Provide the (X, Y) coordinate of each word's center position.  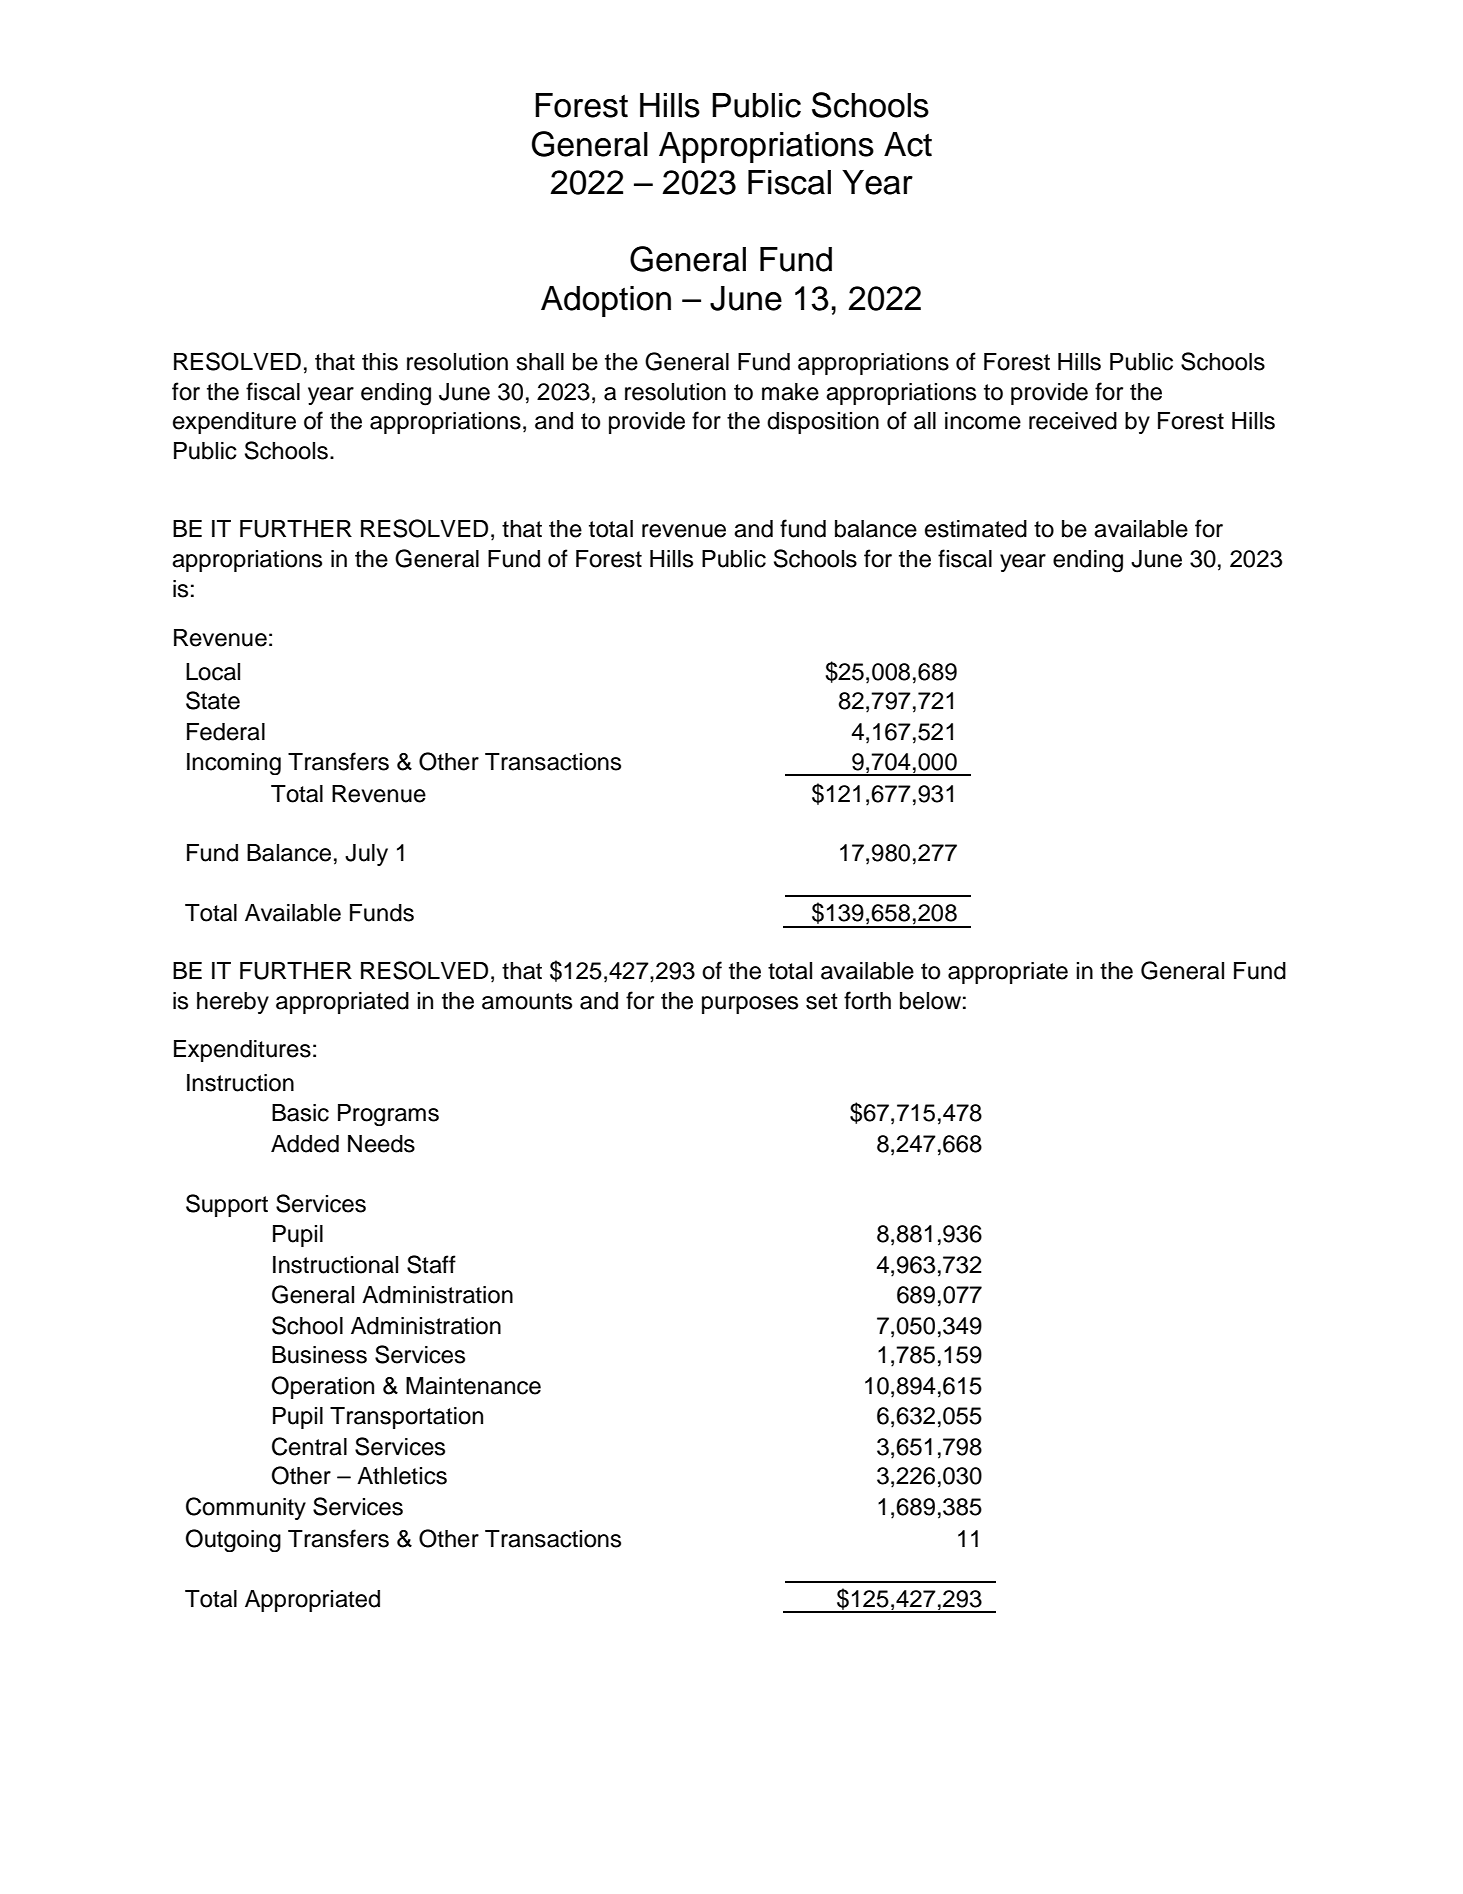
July (366, 855)
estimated (976, 529)
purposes (750, 1005)
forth (867, 1000)
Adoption (606, 301)
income (983, 421)
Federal (226, 732)
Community (246, 1508)
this (380, 362)
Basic (300, 1113)
